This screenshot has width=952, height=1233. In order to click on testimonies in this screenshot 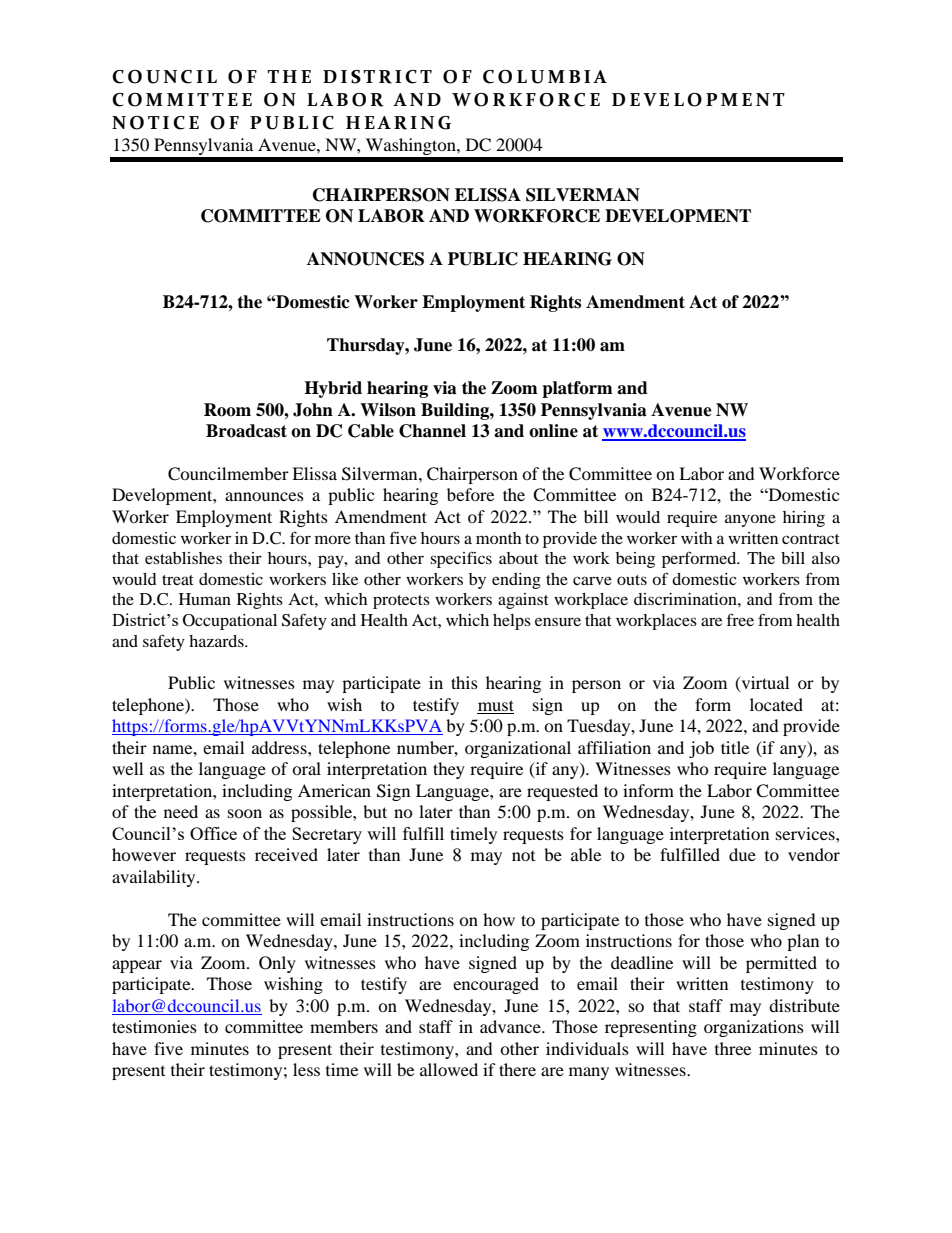, I will do `click(154, 1026)`.
